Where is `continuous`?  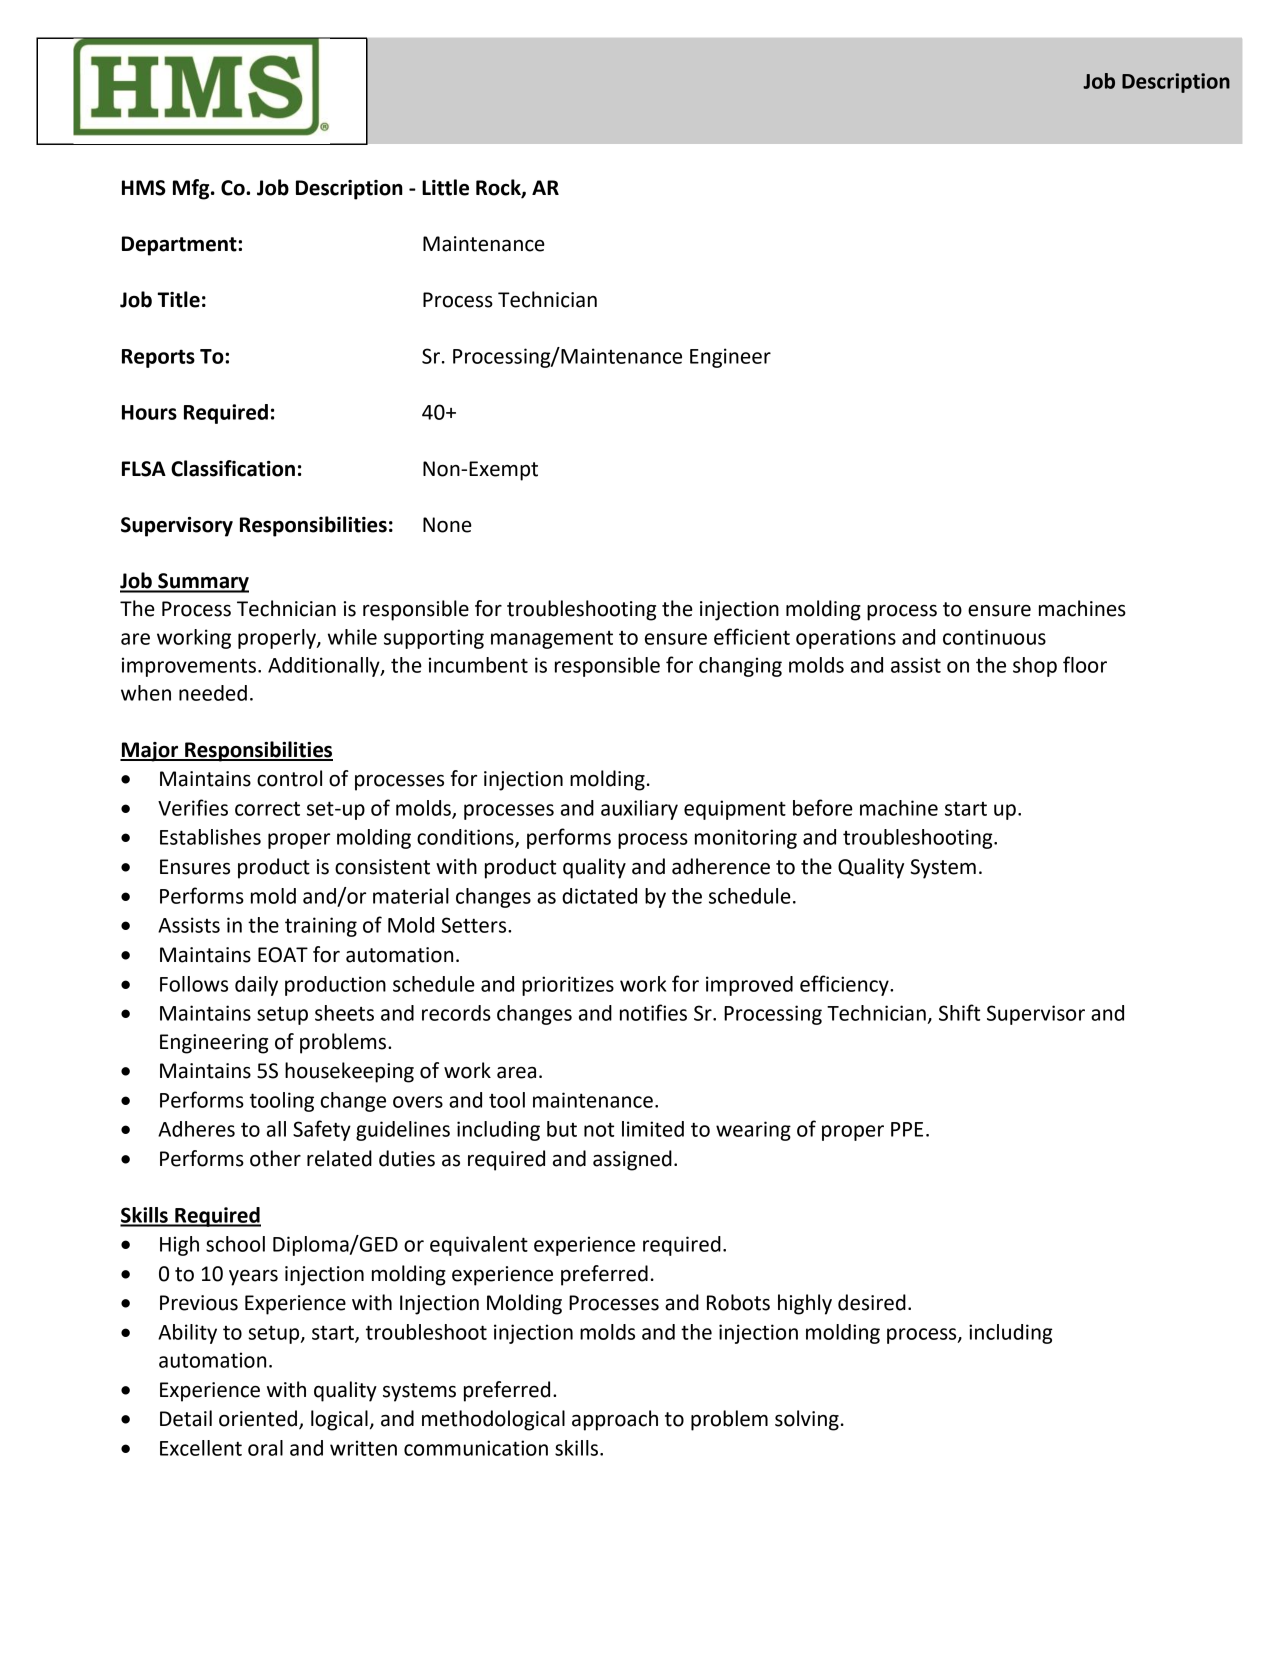
continuous is located at coordinates (994, 637).
